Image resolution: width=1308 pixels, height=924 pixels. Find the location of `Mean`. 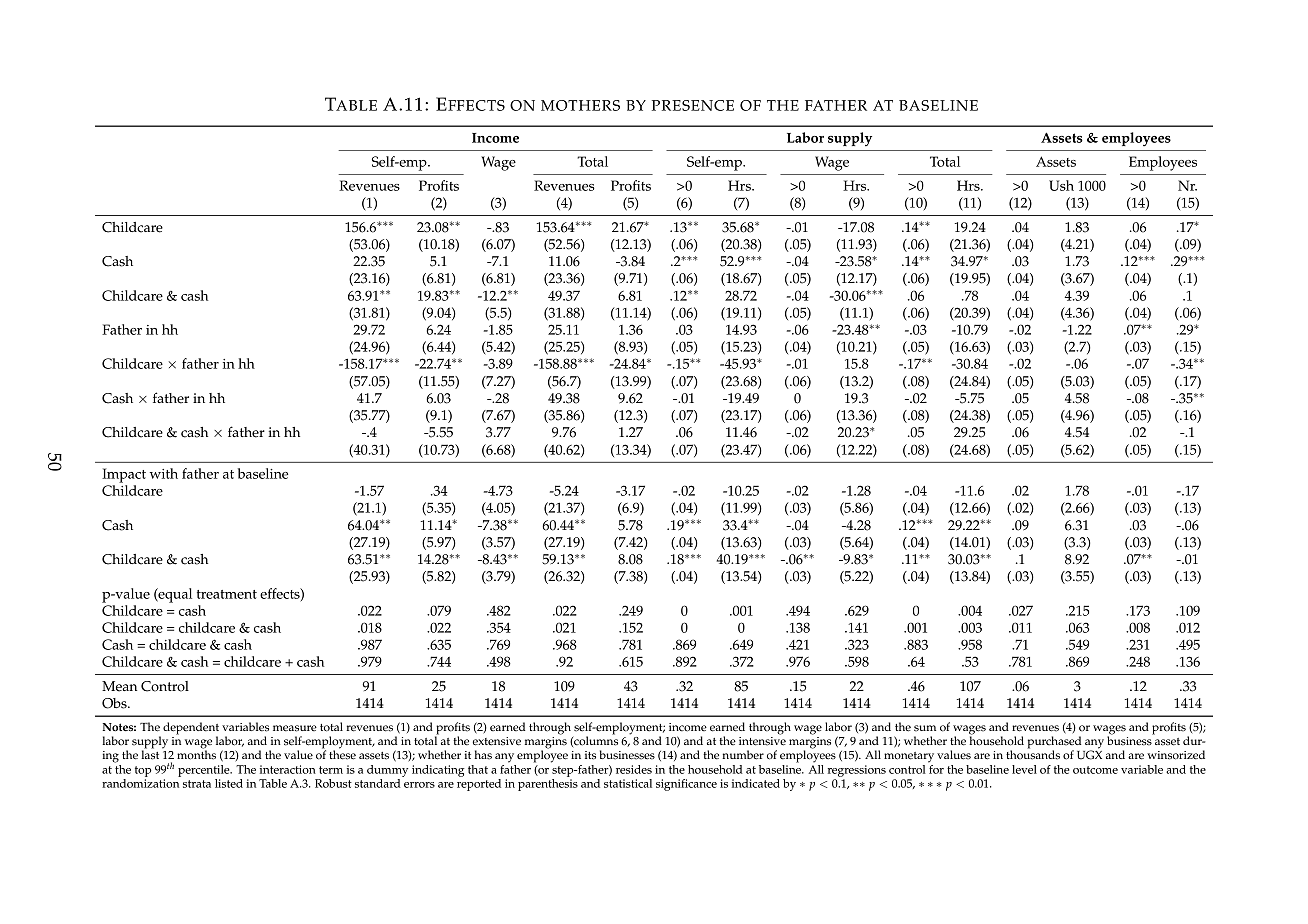

Mean is located at coordinates (119, 686).
